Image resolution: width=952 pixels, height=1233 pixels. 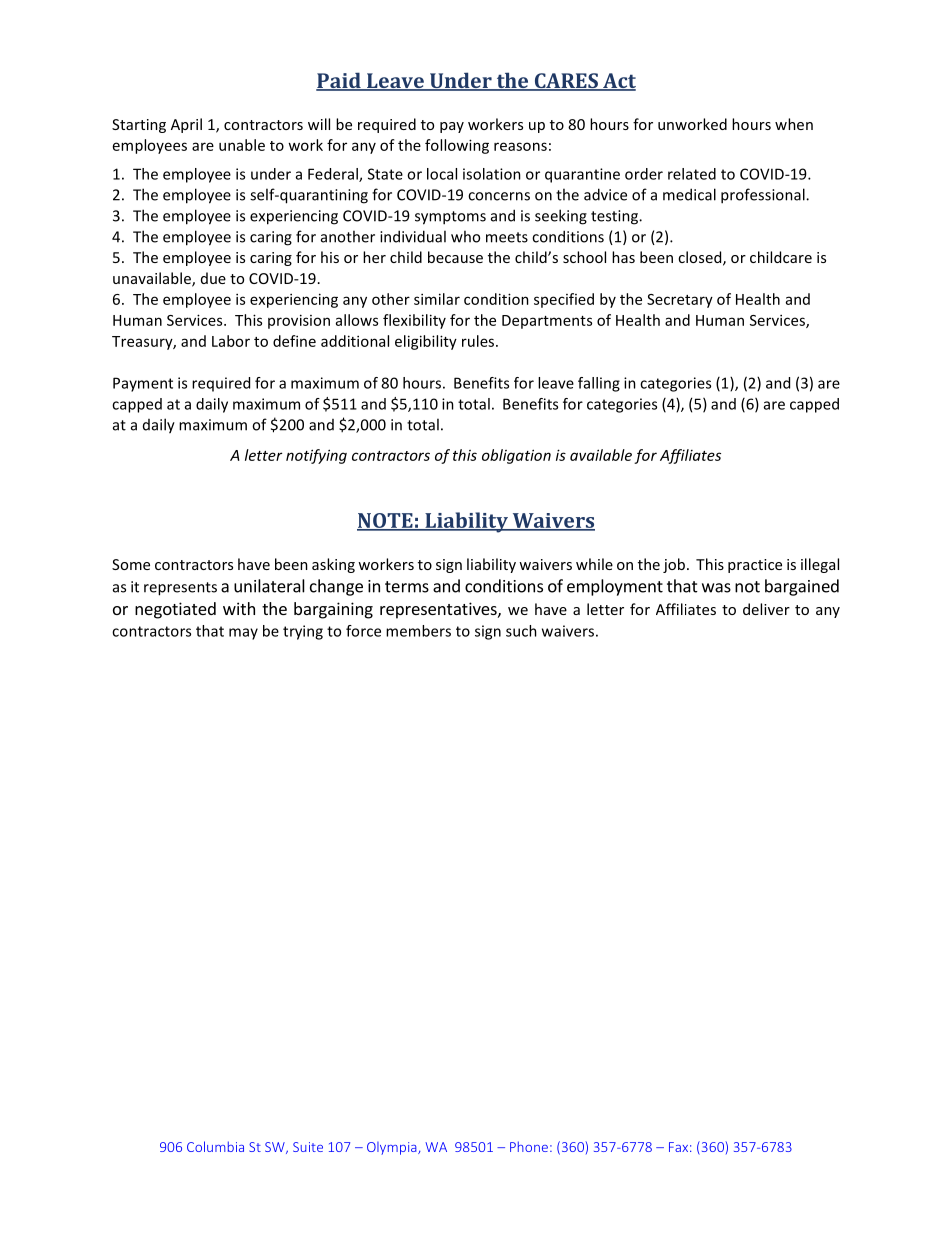 I want to click on notifying, so click(x=316, y=456).
